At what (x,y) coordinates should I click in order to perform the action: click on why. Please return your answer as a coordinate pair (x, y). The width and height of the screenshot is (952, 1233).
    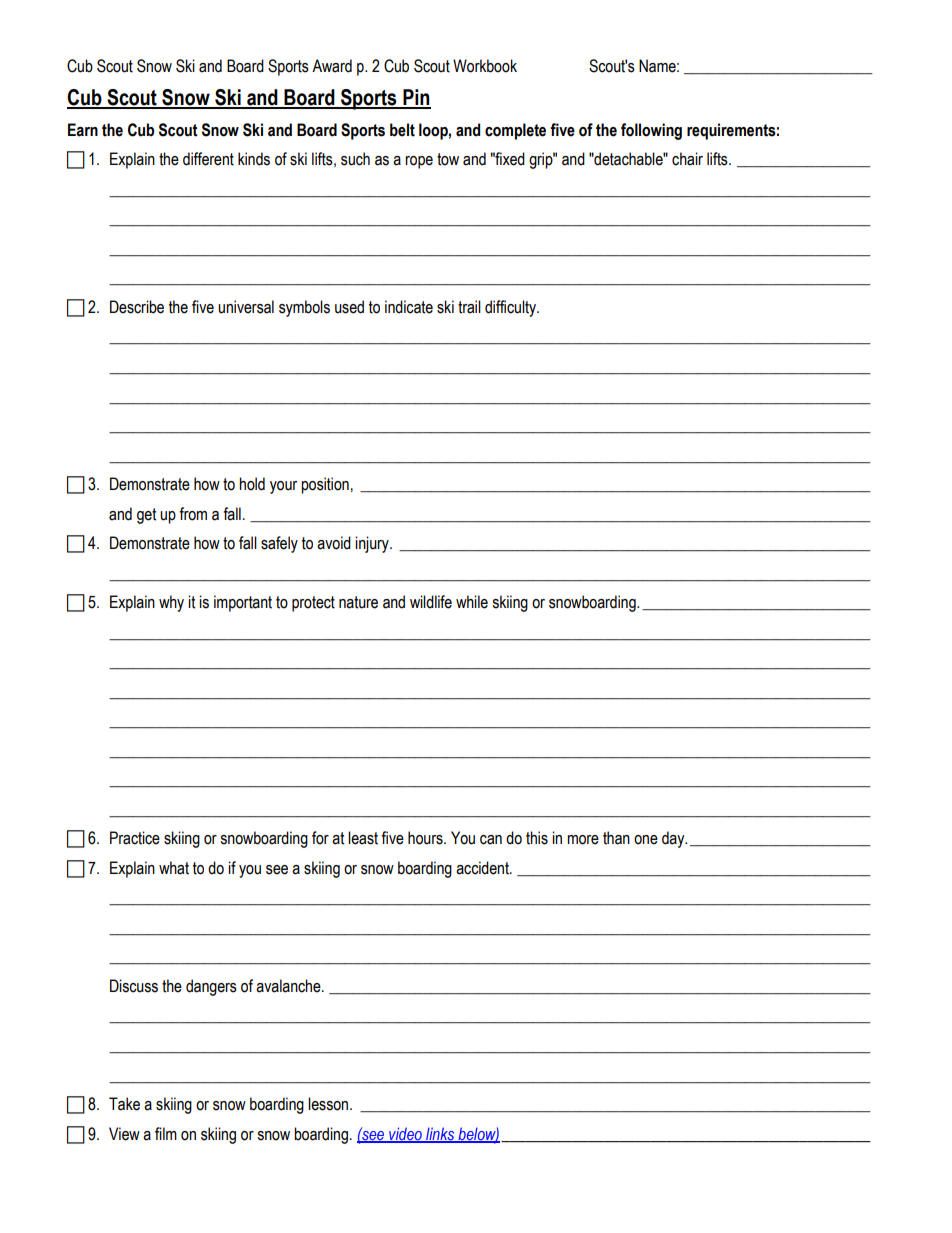
    Looking at the image, I should click on (171, 603).
